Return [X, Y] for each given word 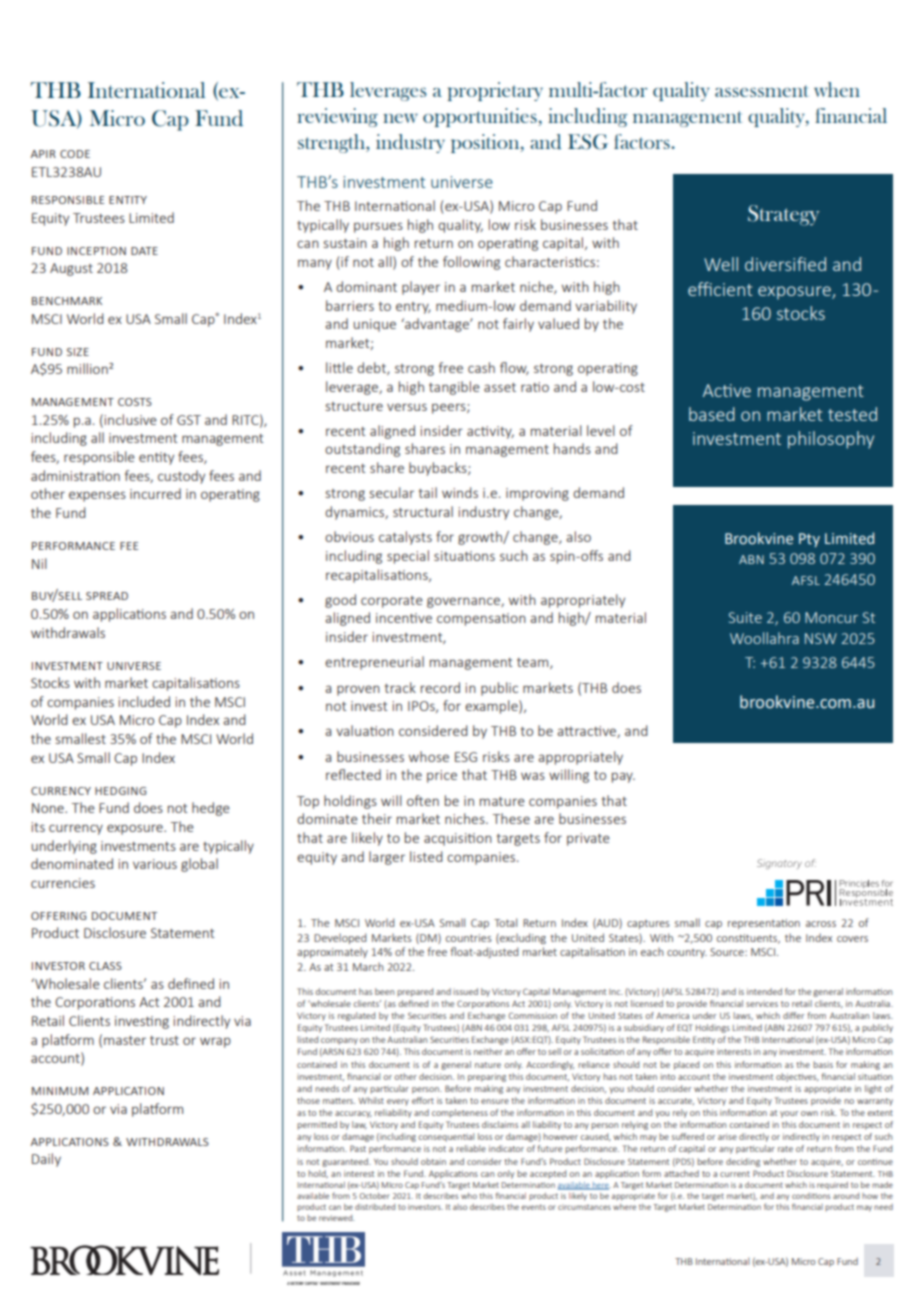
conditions [811, 1196]
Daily [46, 1160]
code [75, 154]
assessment [761, 91]
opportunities [481, 117]
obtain [433, 1161]
